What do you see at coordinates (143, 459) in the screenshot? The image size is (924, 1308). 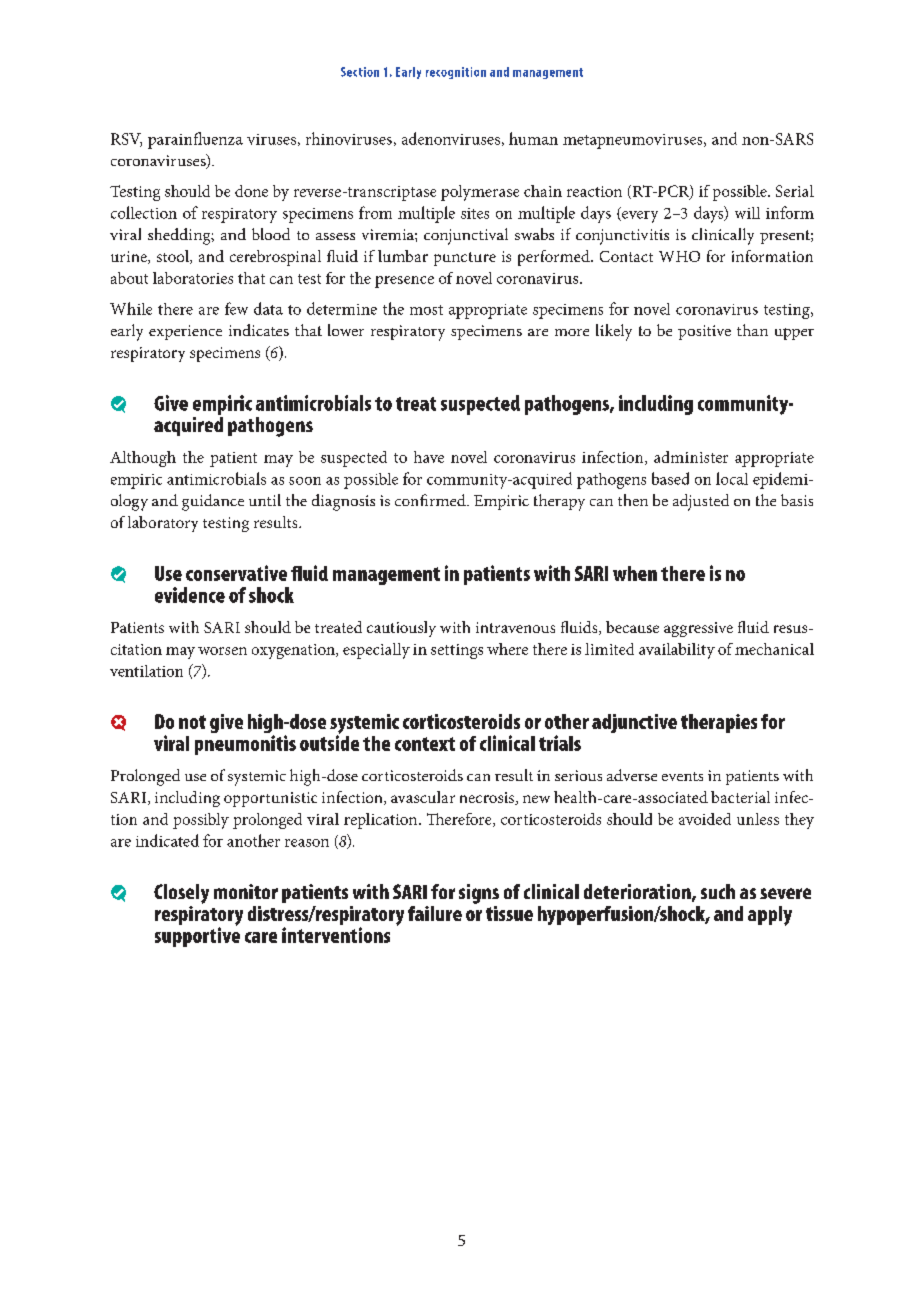 I see `Although` at bounding box center [143, 459].
